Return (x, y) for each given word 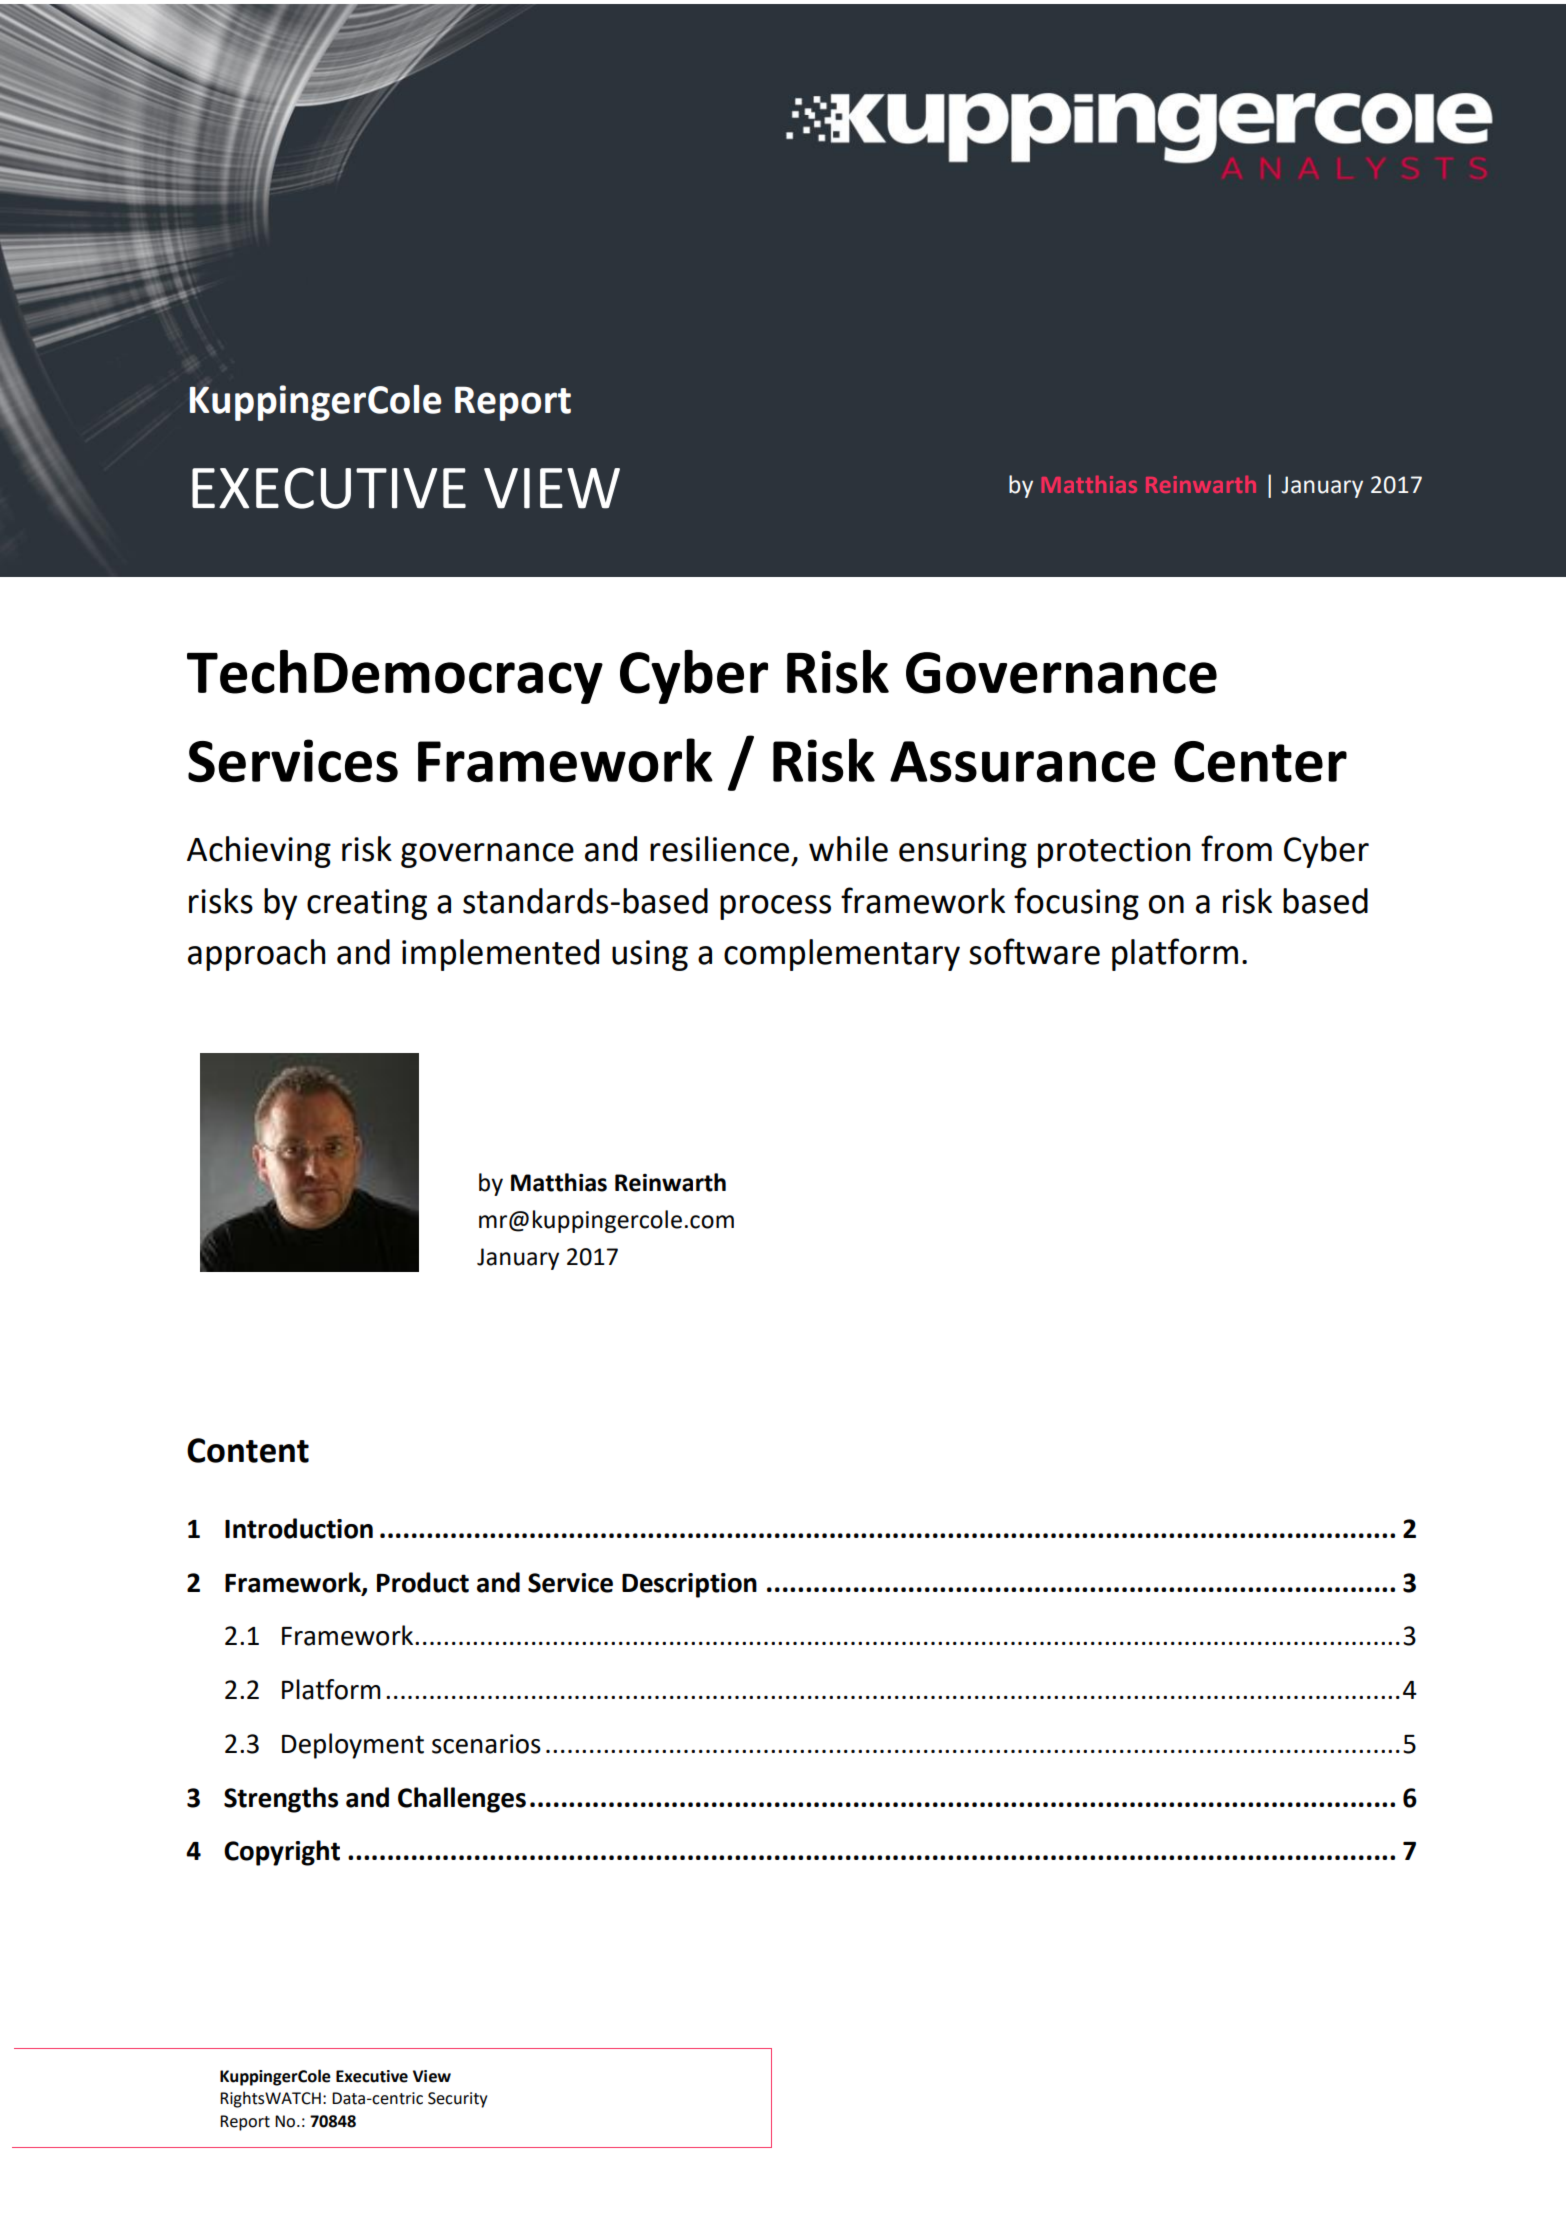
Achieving (259, 852)
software (1034, 951)
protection (1114, 852)
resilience (719, 849)
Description (689, 1585)
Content (248, 1450)
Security (457, 2100)
